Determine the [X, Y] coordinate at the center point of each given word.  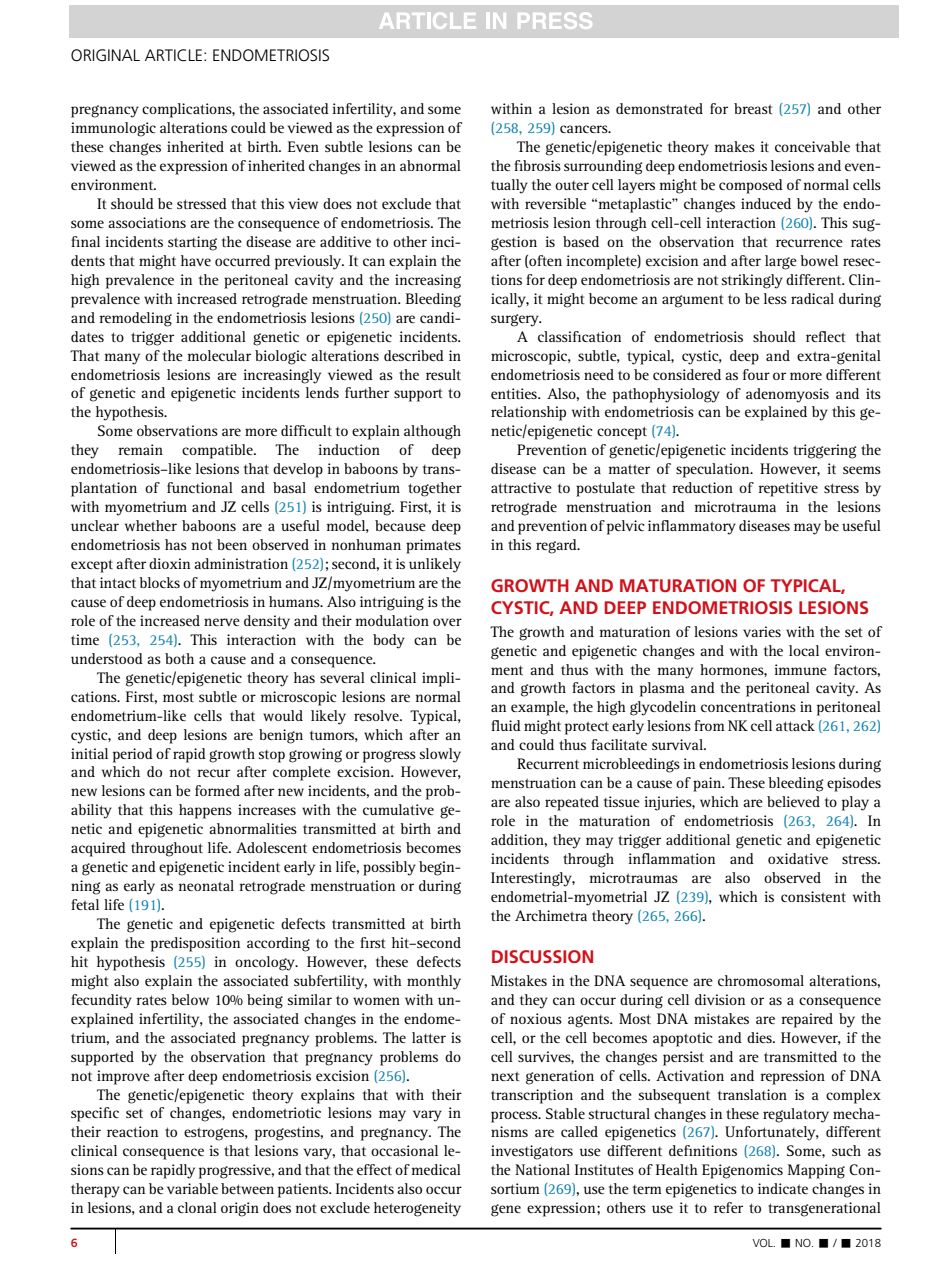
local [804, 650]
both [179, 658]
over [447, 622]
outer [572, 185]
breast [753, 108]
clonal [197, 1207]
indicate [783, 1188]
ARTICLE [175, 55]
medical [436, 1169]
